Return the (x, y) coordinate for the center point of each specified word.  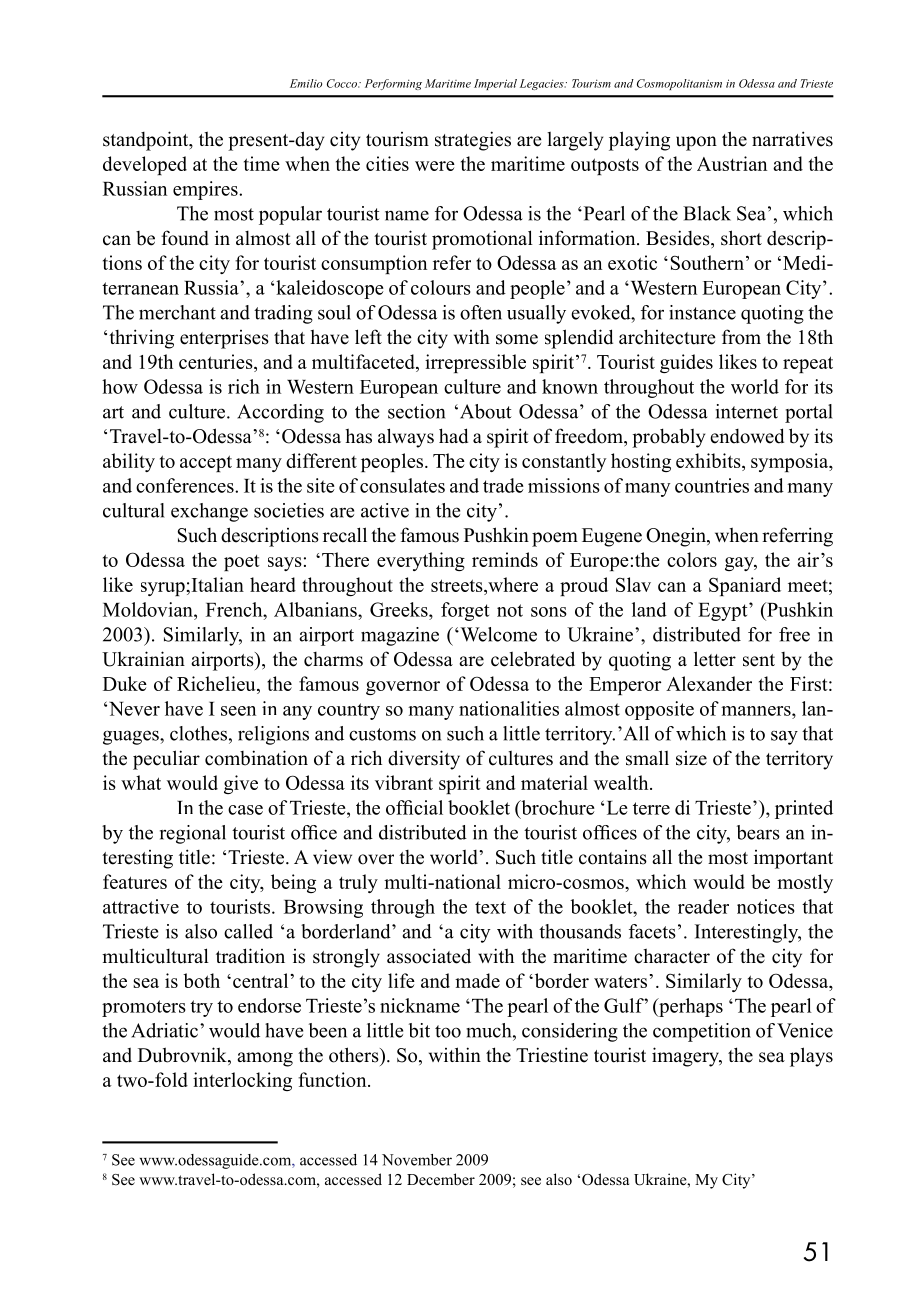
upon (696, 143)
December (441, 1179)
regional (193, 834)
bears (758, 832)
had (453, 436)
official (414, 807)
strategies (473, 141)
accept (206, 463)
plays (811, 1057)
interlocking (242, 1081)
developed (145, 165)
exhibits (709, 462)
